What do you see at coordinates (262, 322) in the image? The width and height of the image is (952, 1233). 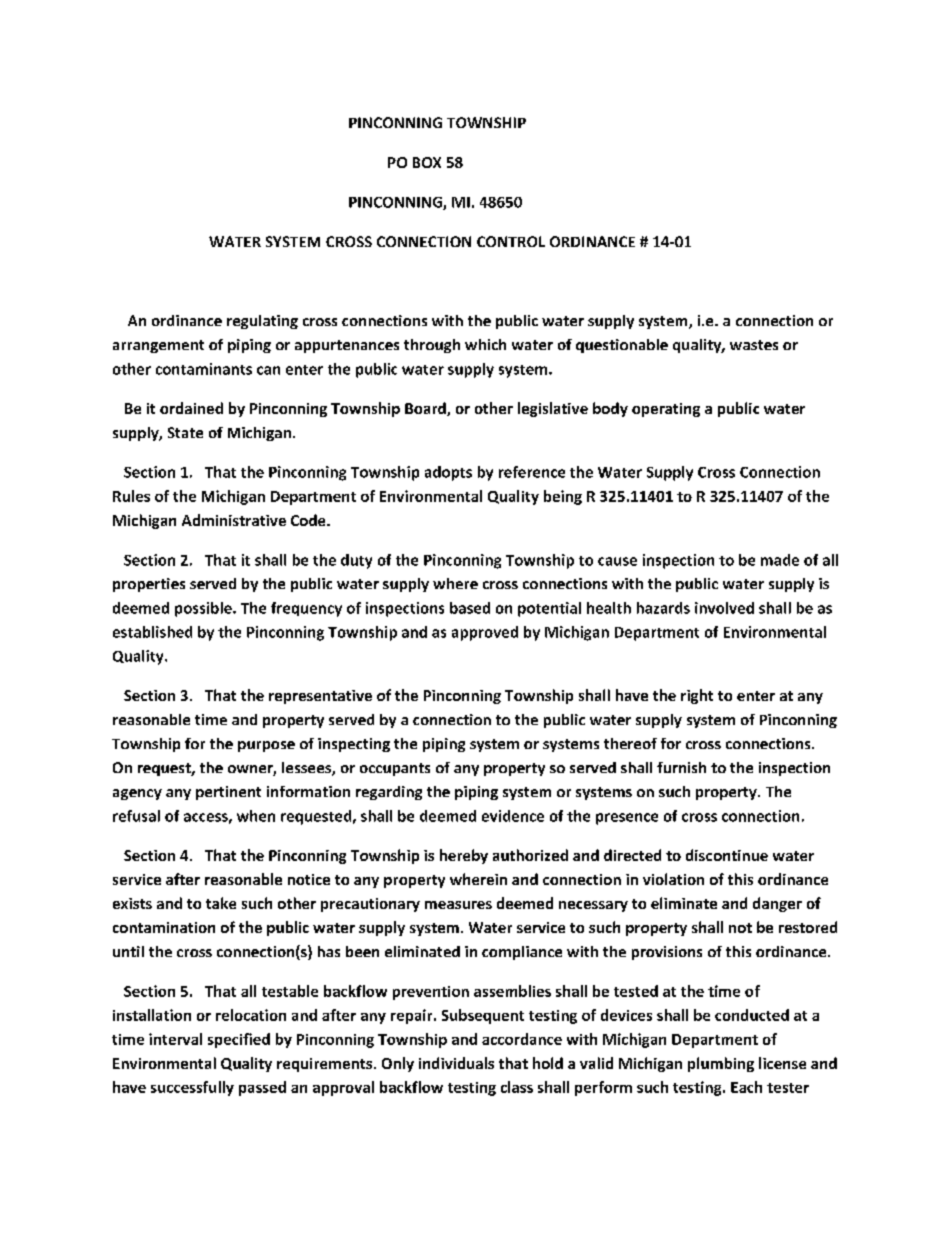 I see `regulating` at bounding box center [262, 322].
